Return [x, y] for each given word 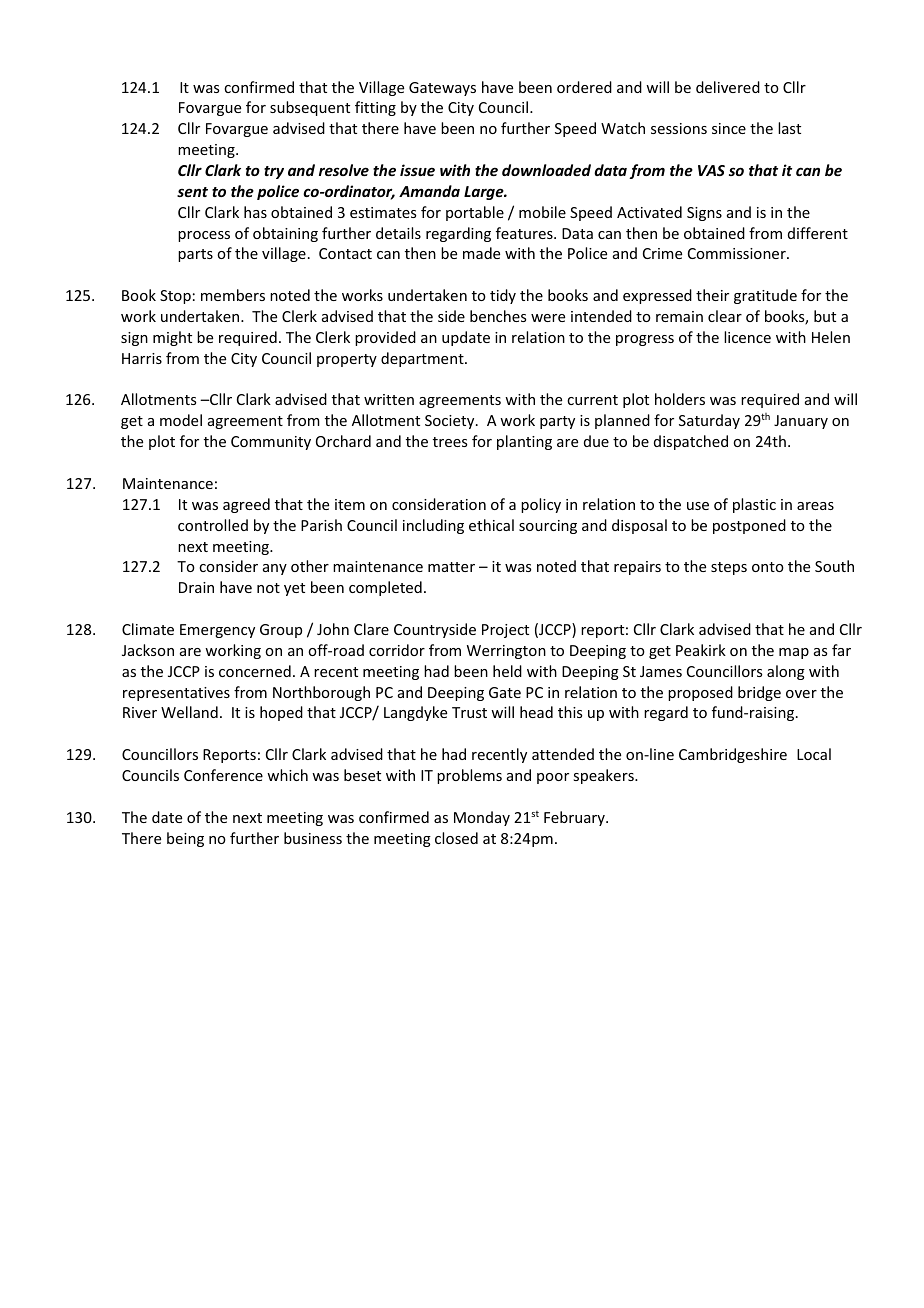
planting [524, 442]
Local [814, 754]
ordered [584, 87]
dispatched [691, 442]
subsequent [310, 108]
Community [271, 443]
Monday [482, 818]
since [729, 128]
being [185, 839]
